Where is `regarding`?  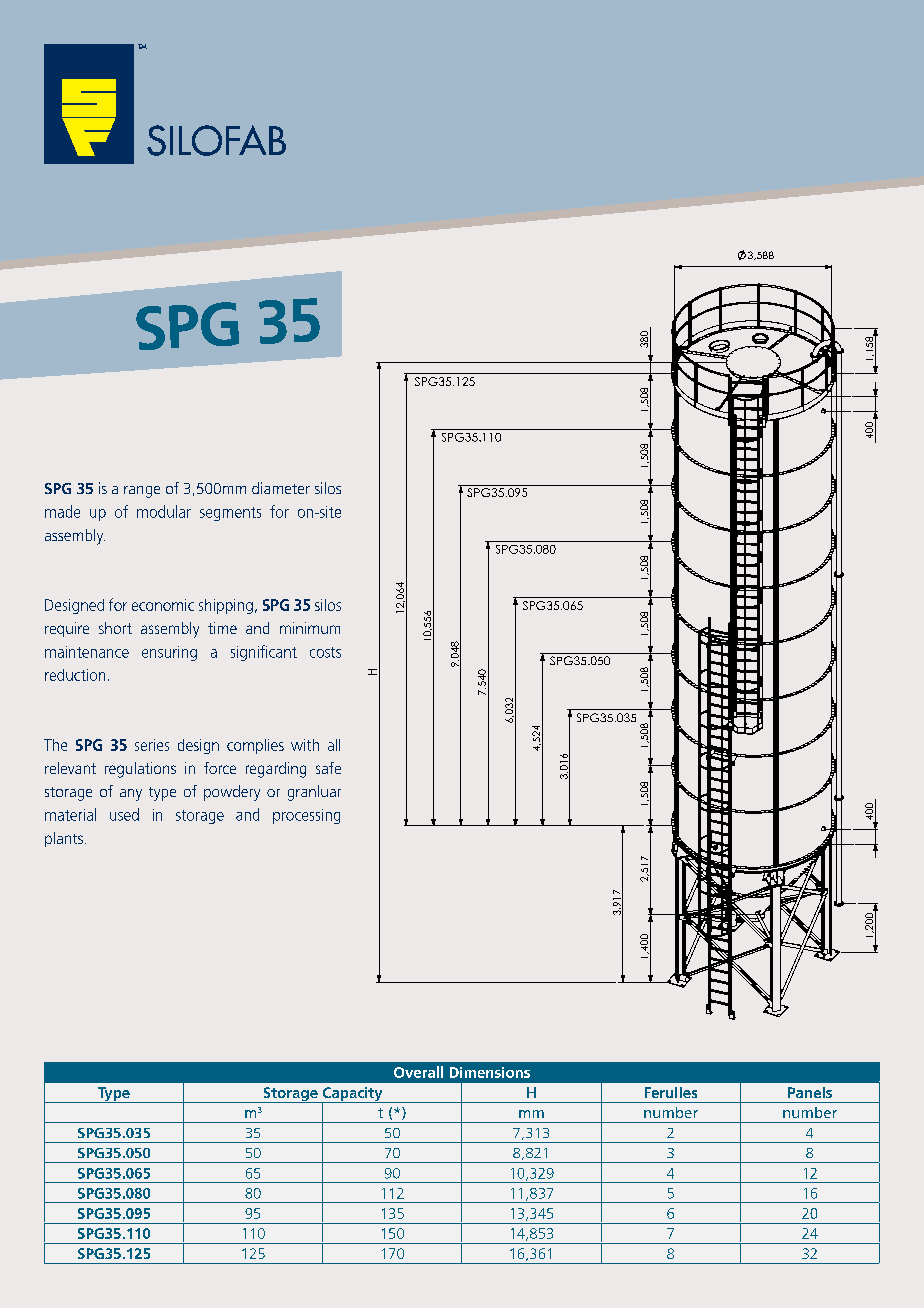
regarding is located at coordinates (276, 770).
